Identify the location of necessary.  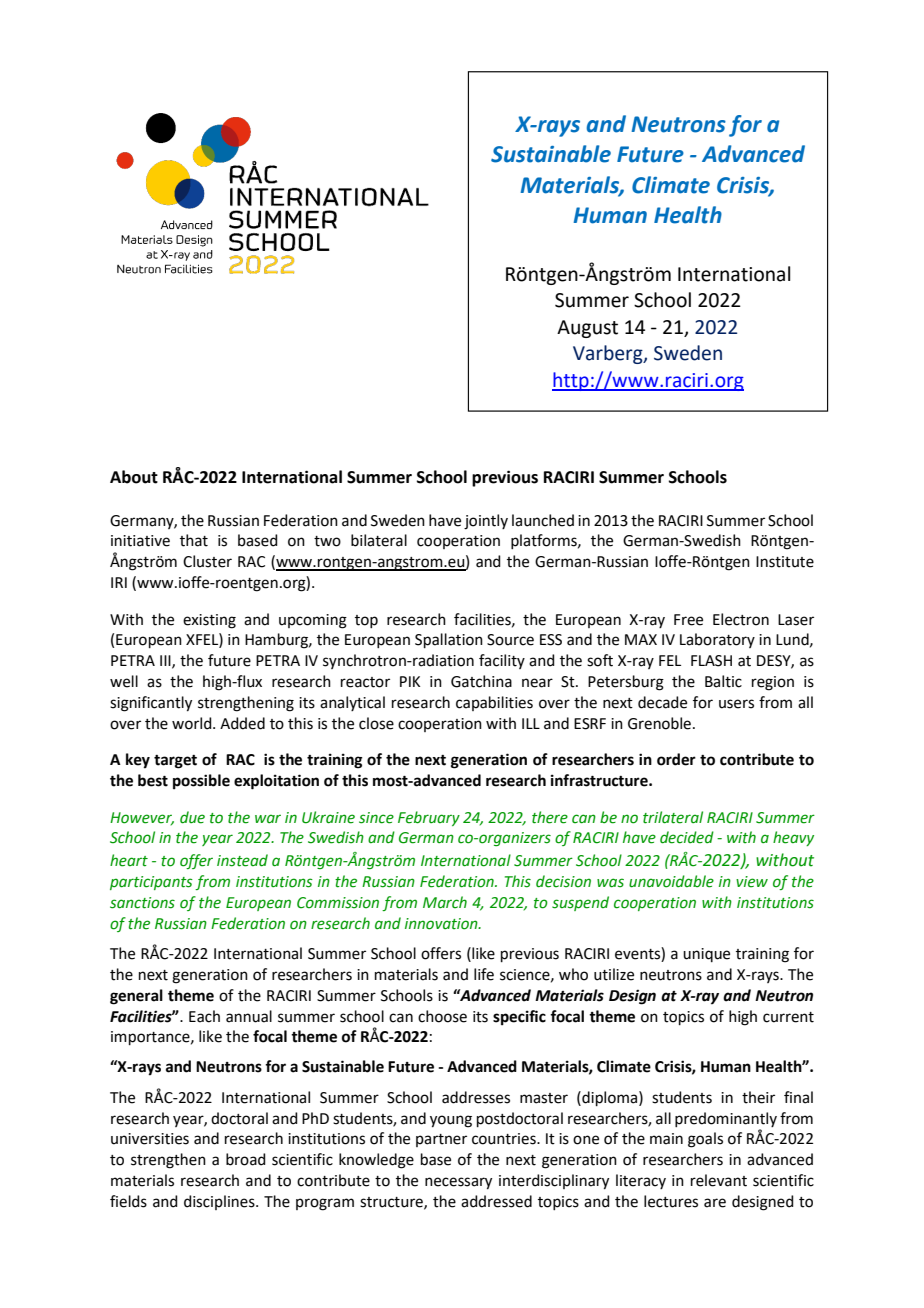
(458, 1183).
